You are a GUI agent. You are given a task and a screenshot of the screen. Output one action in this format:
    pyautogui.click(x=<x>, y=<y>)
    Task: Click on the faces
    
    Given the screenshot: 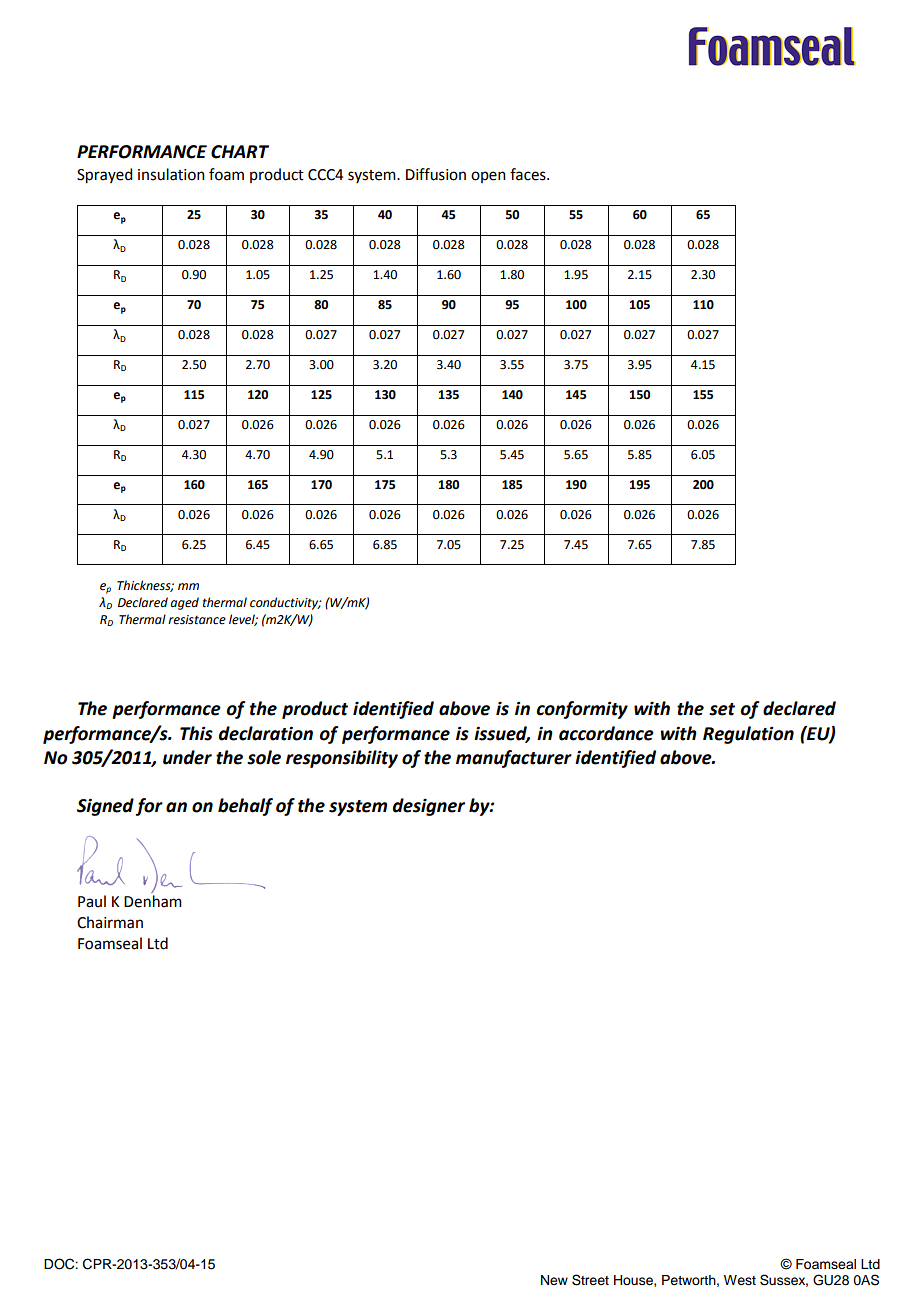 What is the action you would take?
    pyautogui.click(x=529, y=174)
